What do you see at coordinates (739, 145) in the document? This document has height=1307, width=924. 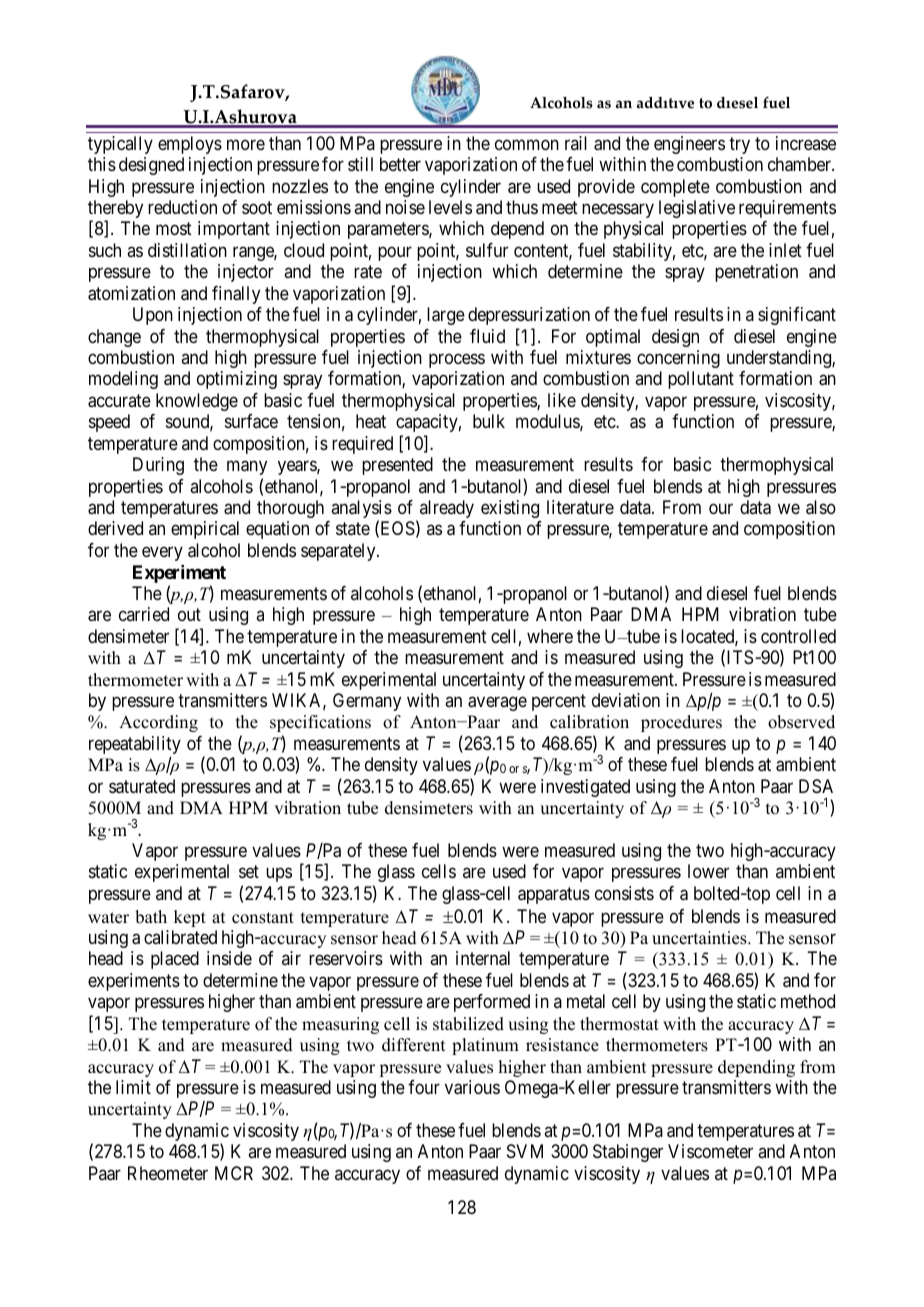 I see `try` at bounding box center [739, 145].
